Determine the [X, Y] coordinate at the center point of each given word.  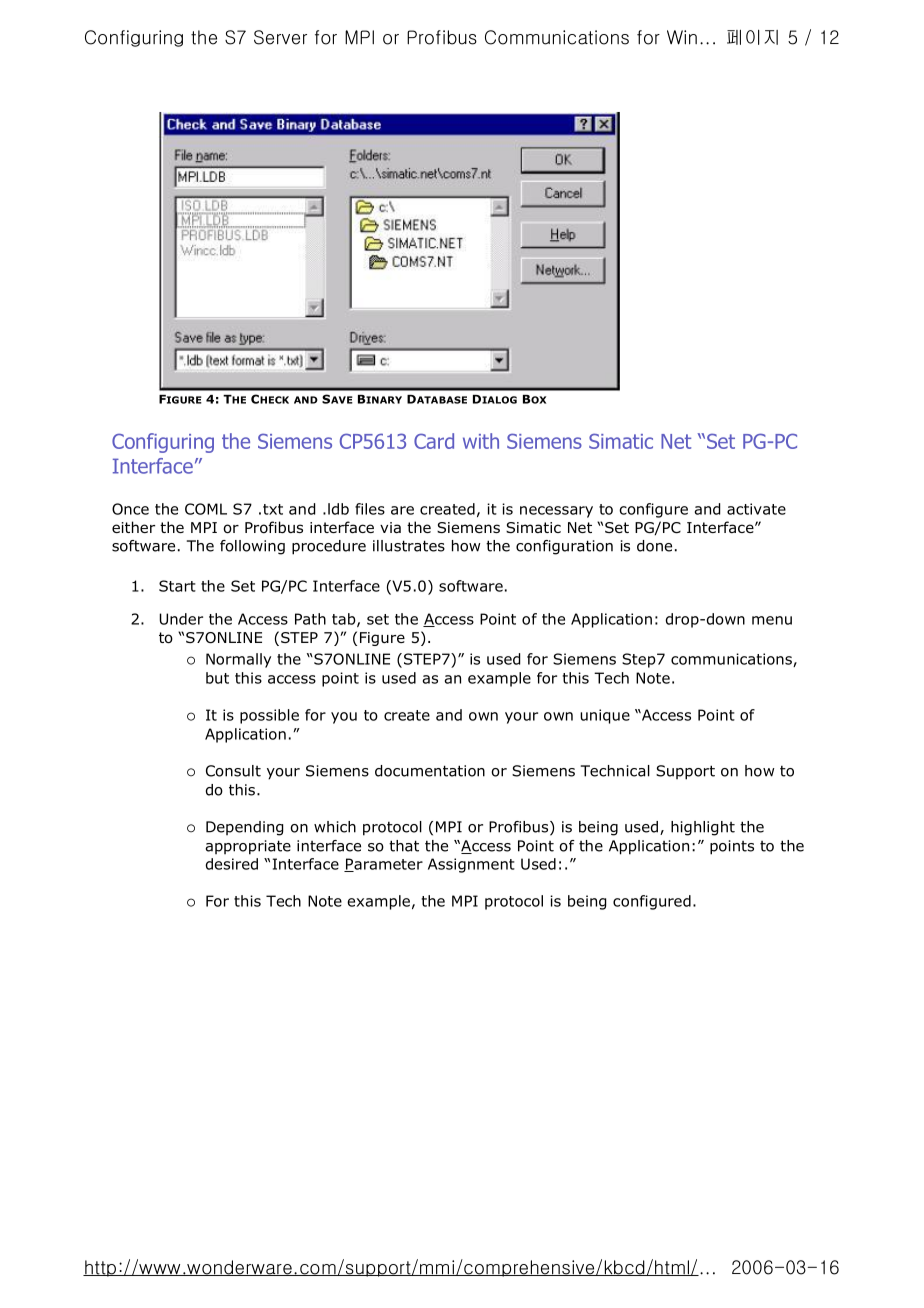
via [390, 527]
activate [756, 509]
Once [130, 509]
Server [280, 37]
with [481, 441]
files [370, 509]
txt [273, 509]
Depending [244, 828]
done [654, 546]
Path [310, 619]
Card [434, 441]
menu [772, 620]
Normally [238, 660]
